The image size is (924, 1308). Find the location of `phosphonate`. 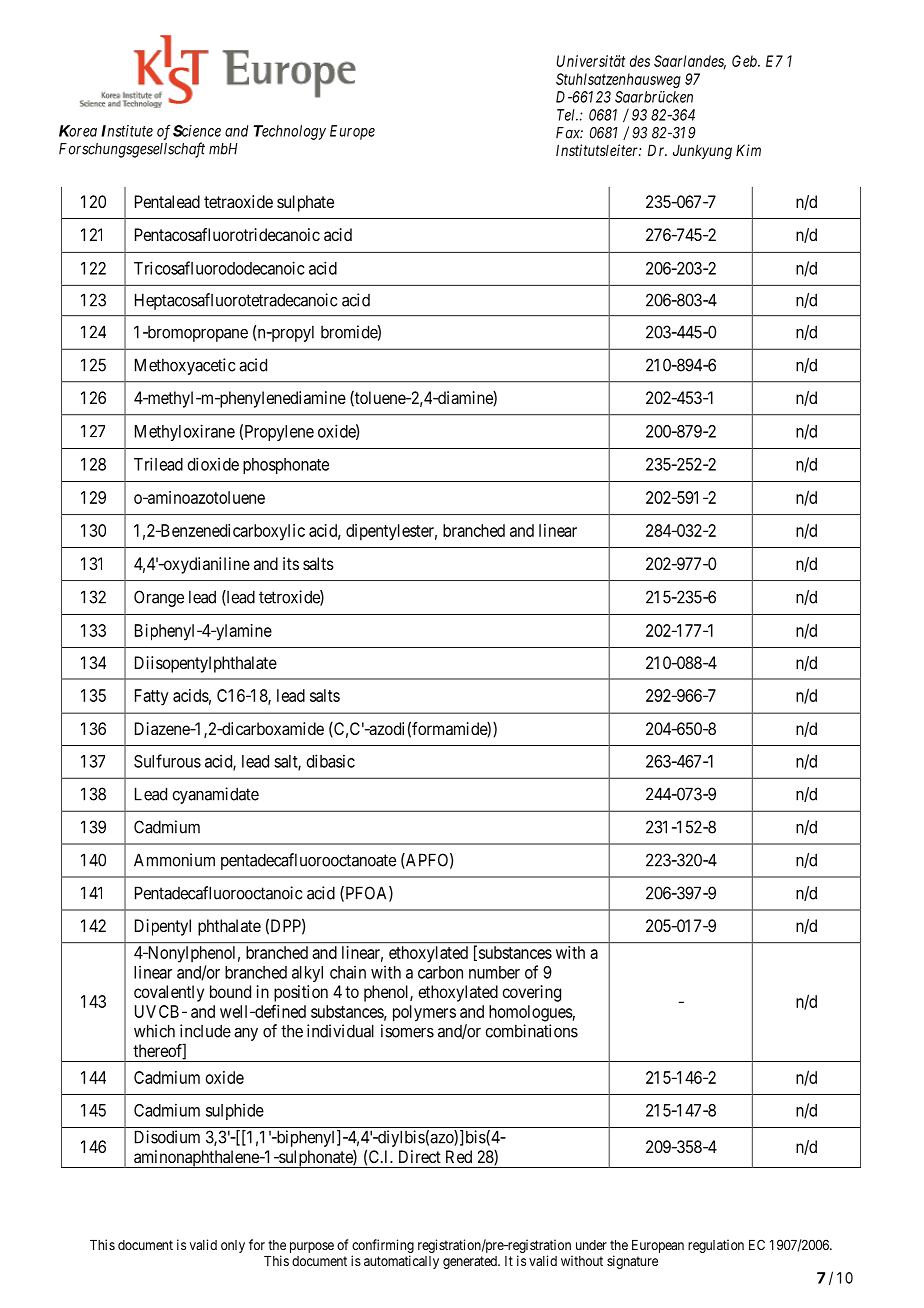

phosphonate is located at coordinates (286, 466).
